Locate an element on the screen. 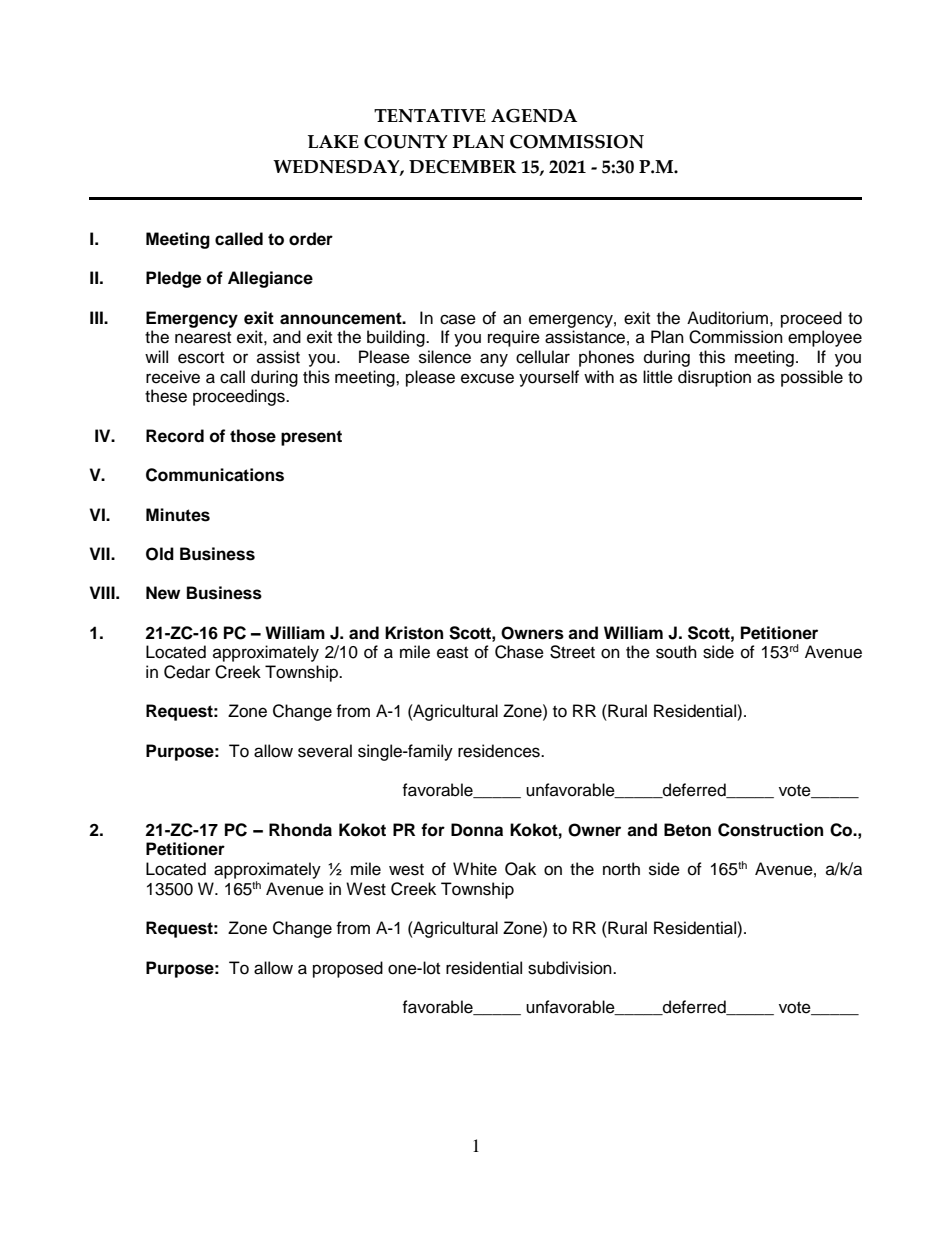  several is located at coordinates (325, 751).
